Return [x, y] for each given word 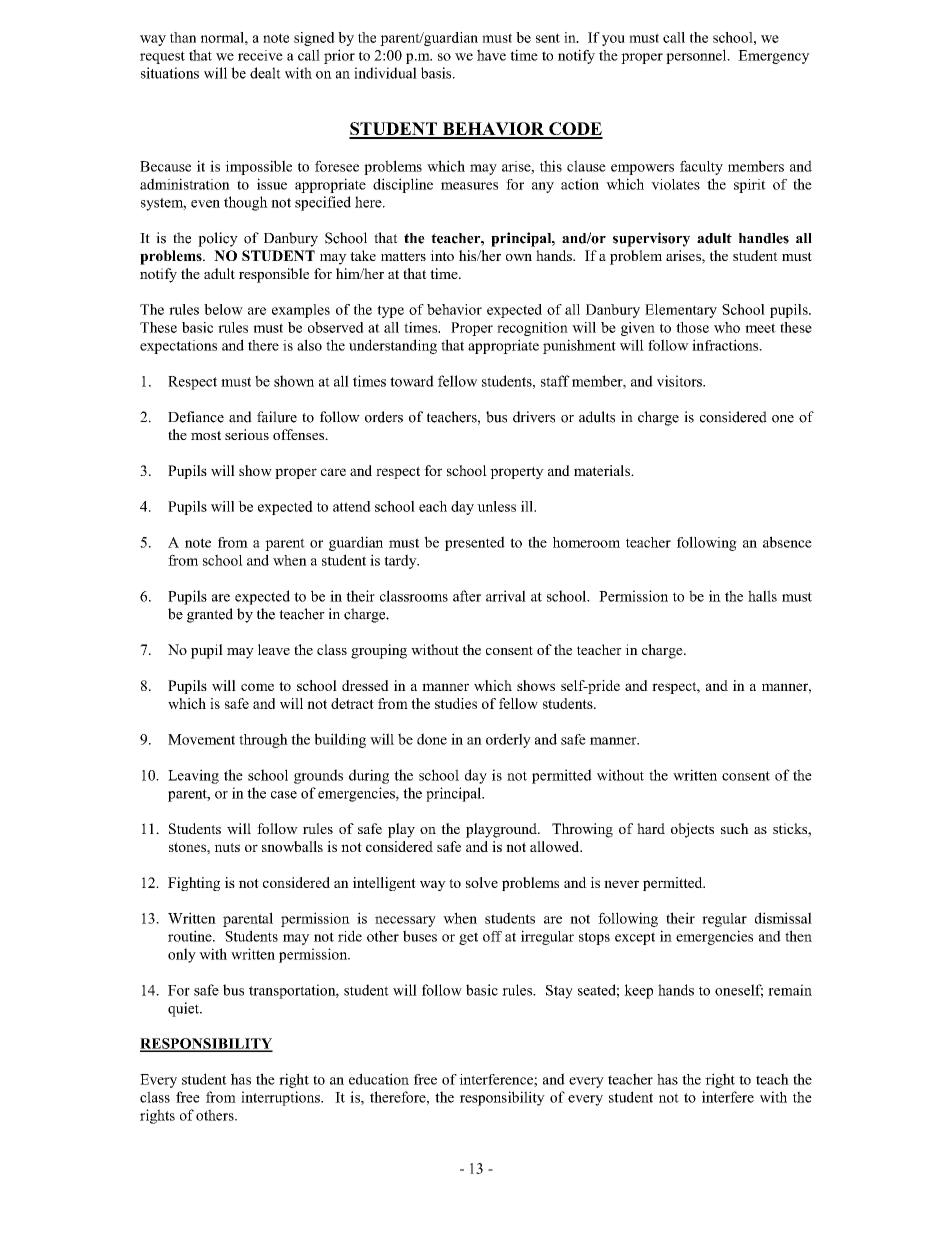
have [491, 55]
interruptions [281, 1098]
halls [762, 596]
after [467, 596]
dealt [265, 73]
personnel [697, 56]
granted [210, 615]
